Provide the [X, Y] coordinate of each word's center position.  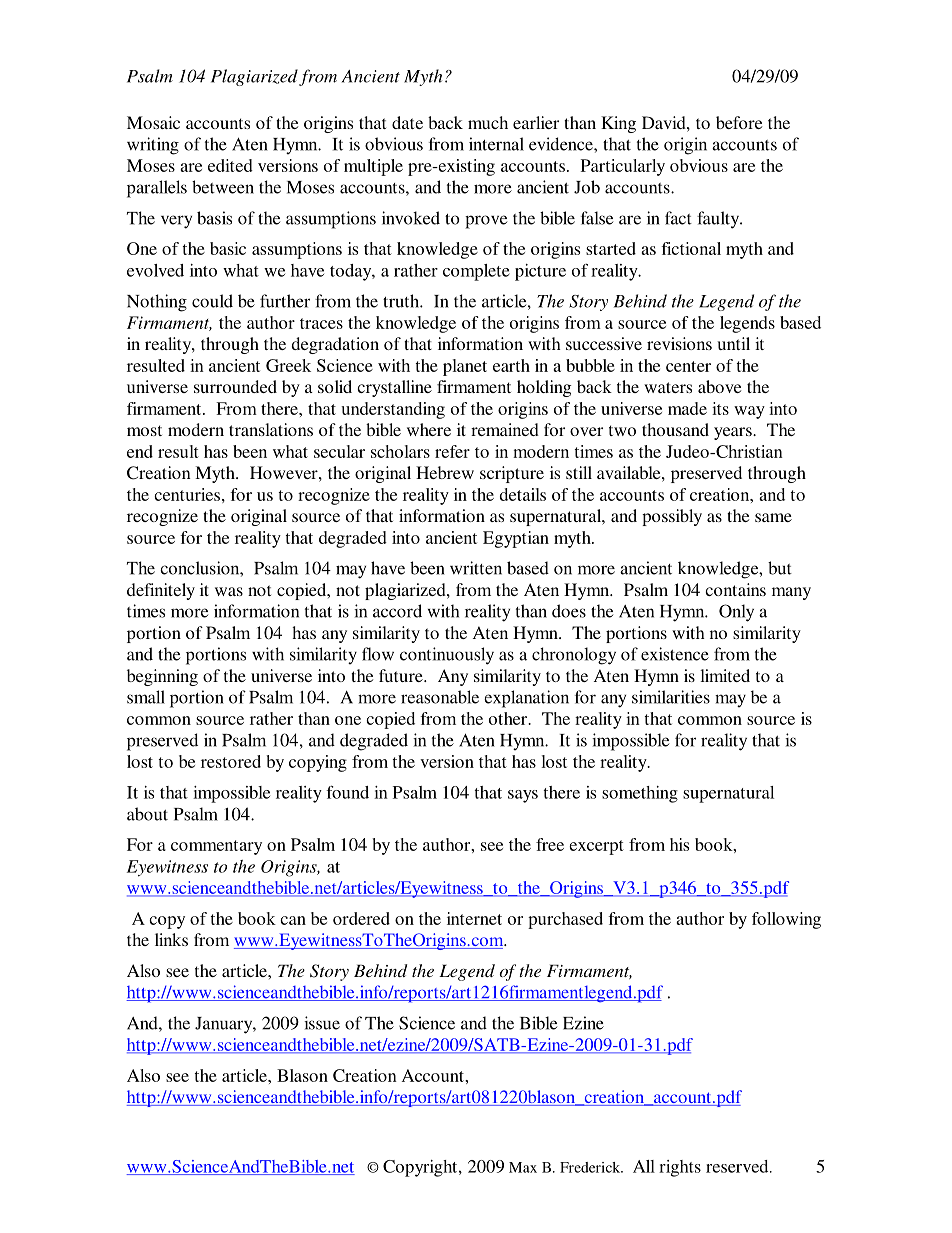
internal [496, 144]
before [739, 122]
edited [230, 165]
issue [322, 1023]
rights [680, 1168]
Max [523, 1167]
